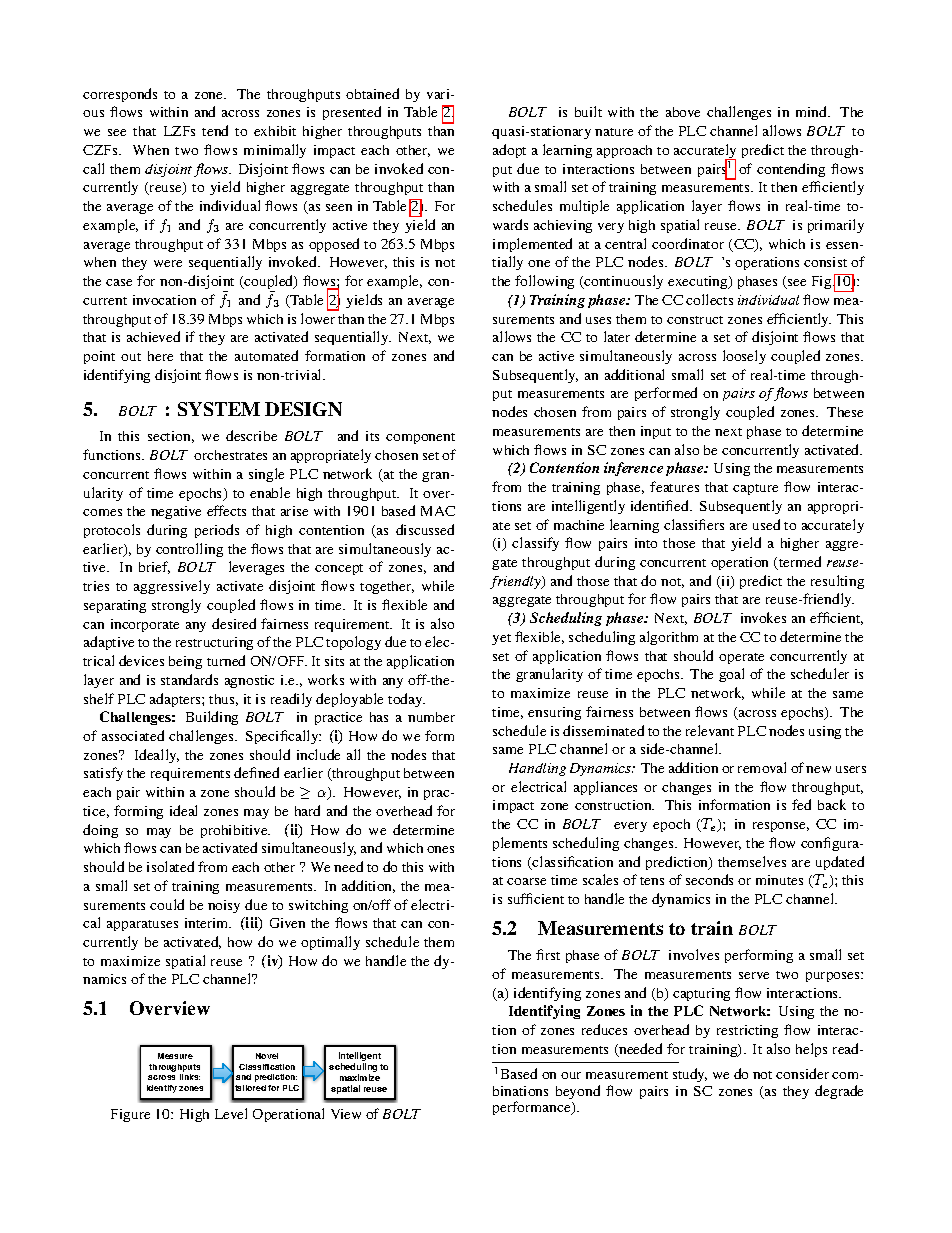  I want to click on our, so click(571, 1075).
